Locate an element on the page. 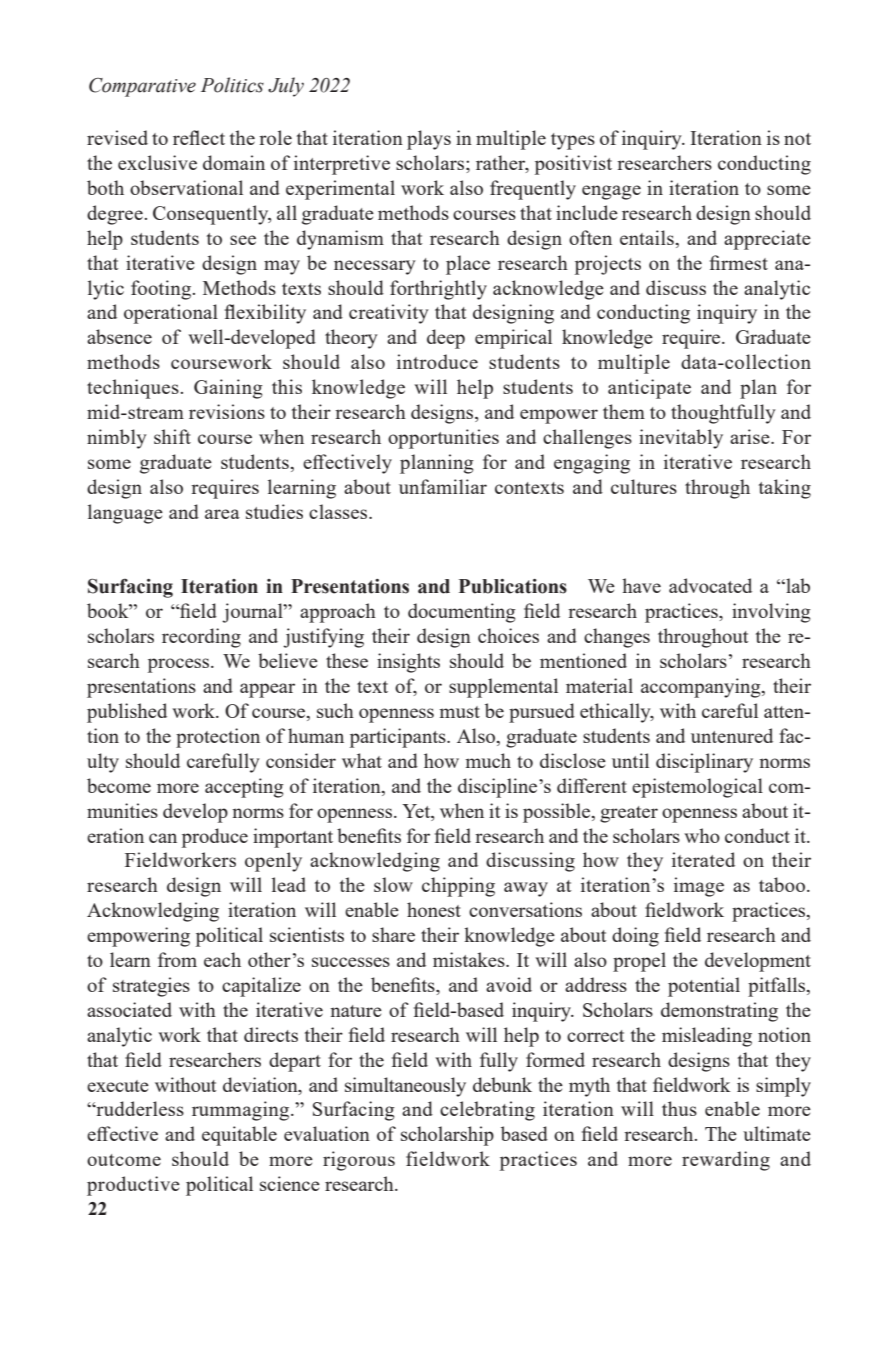  produce is located at coordinates (215, 838).
